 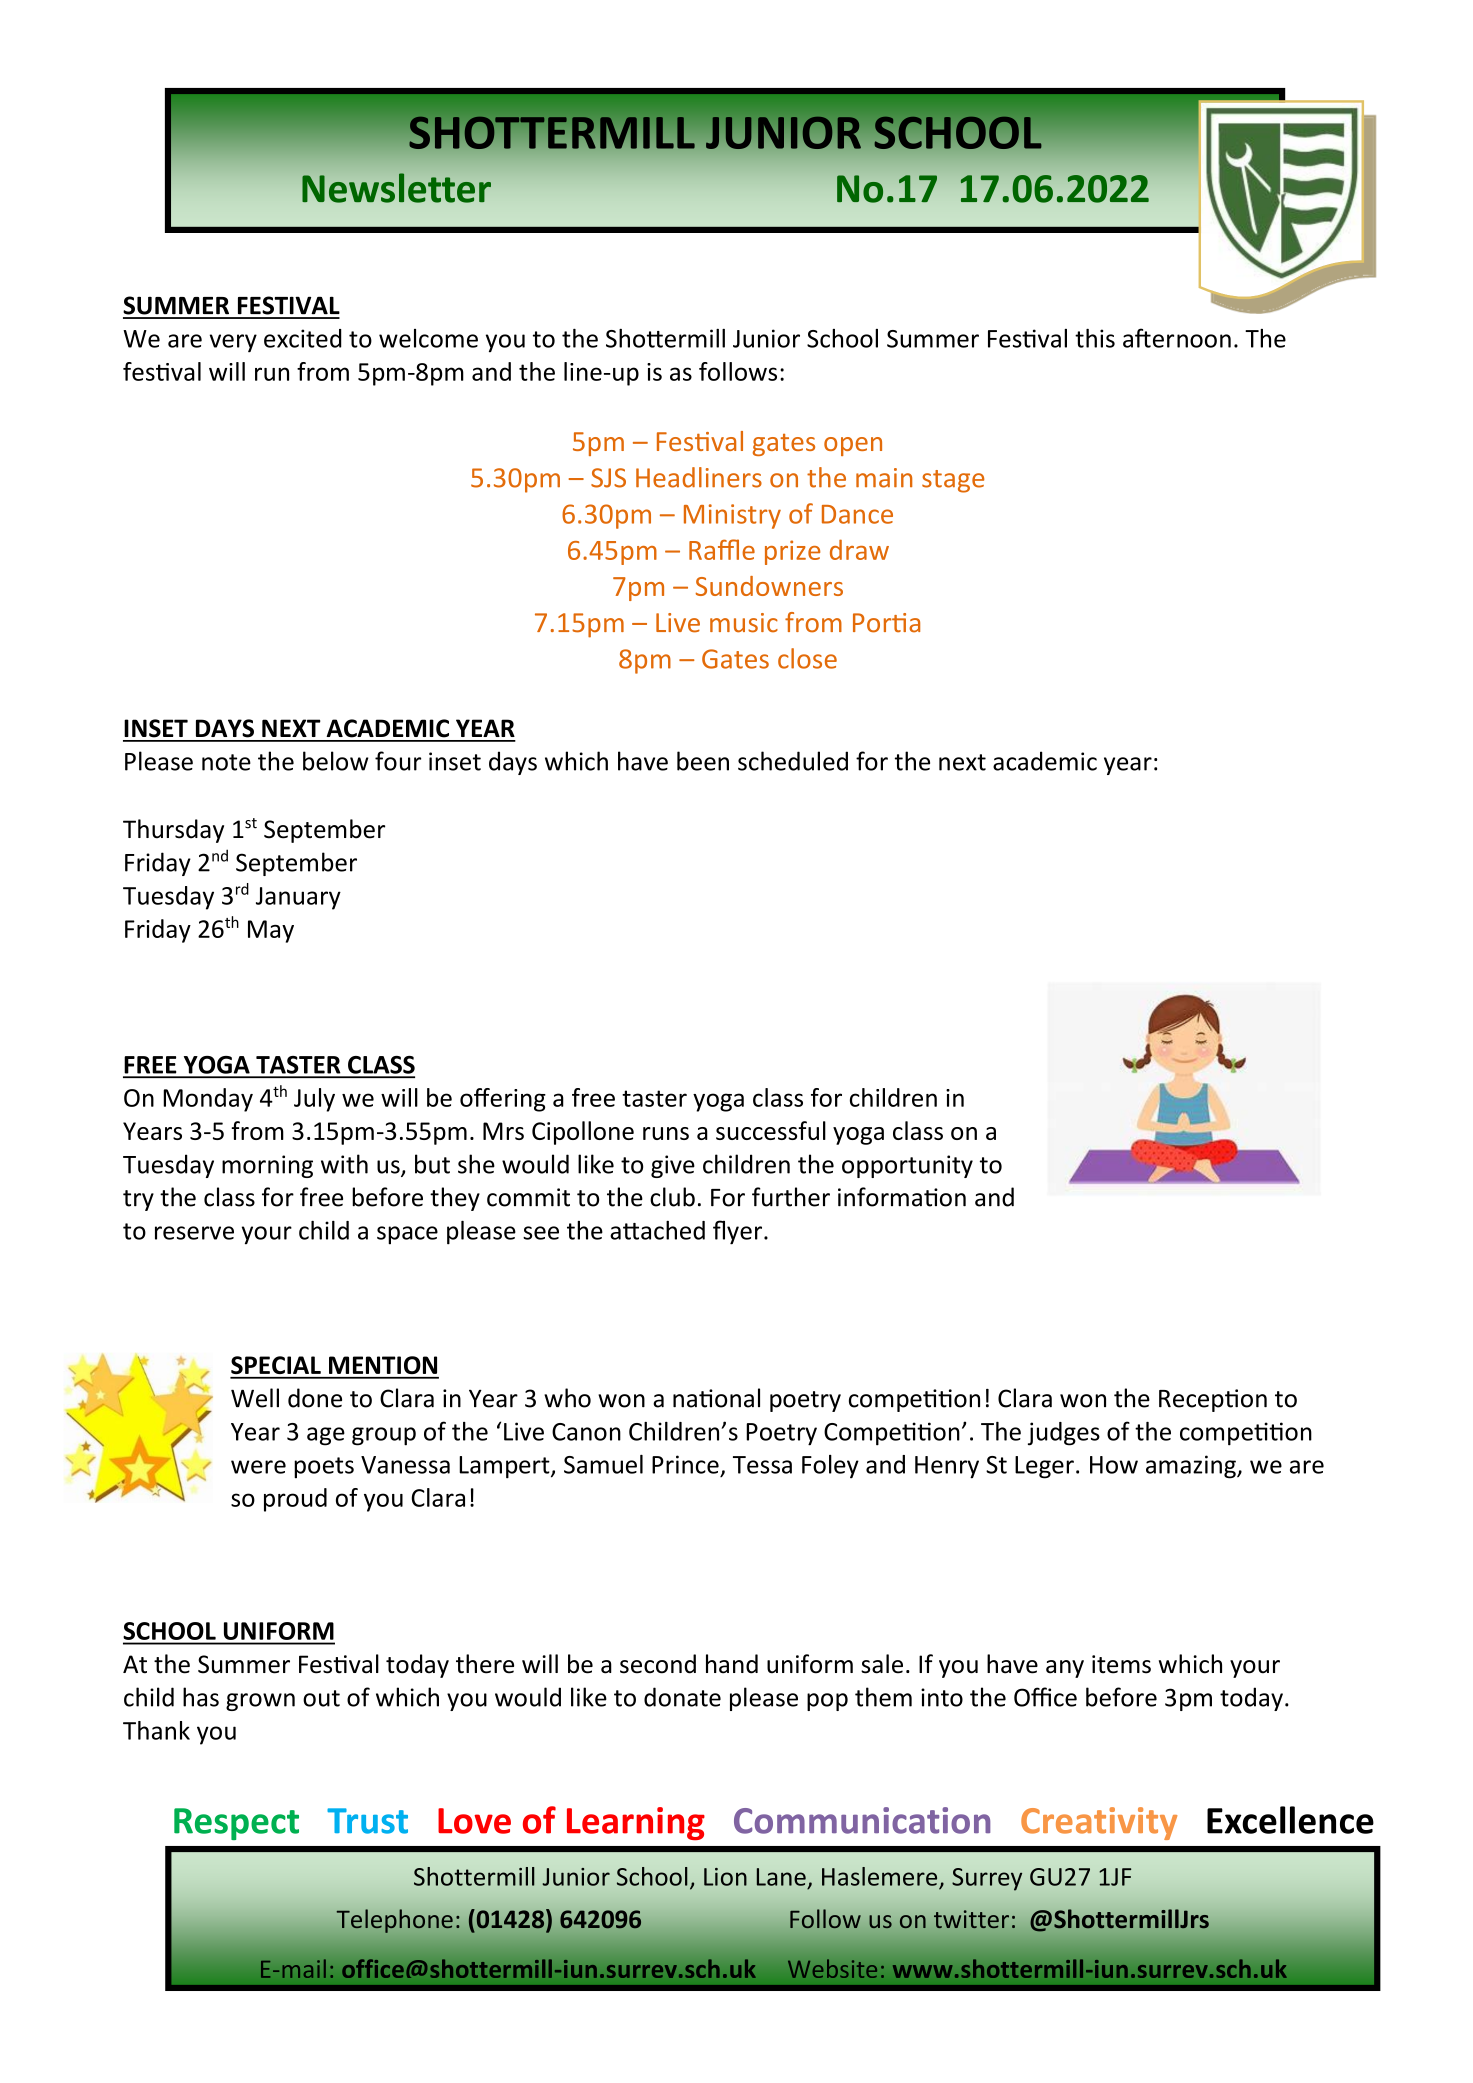 I want to click on Lion, so click(x=725, y=1877).
